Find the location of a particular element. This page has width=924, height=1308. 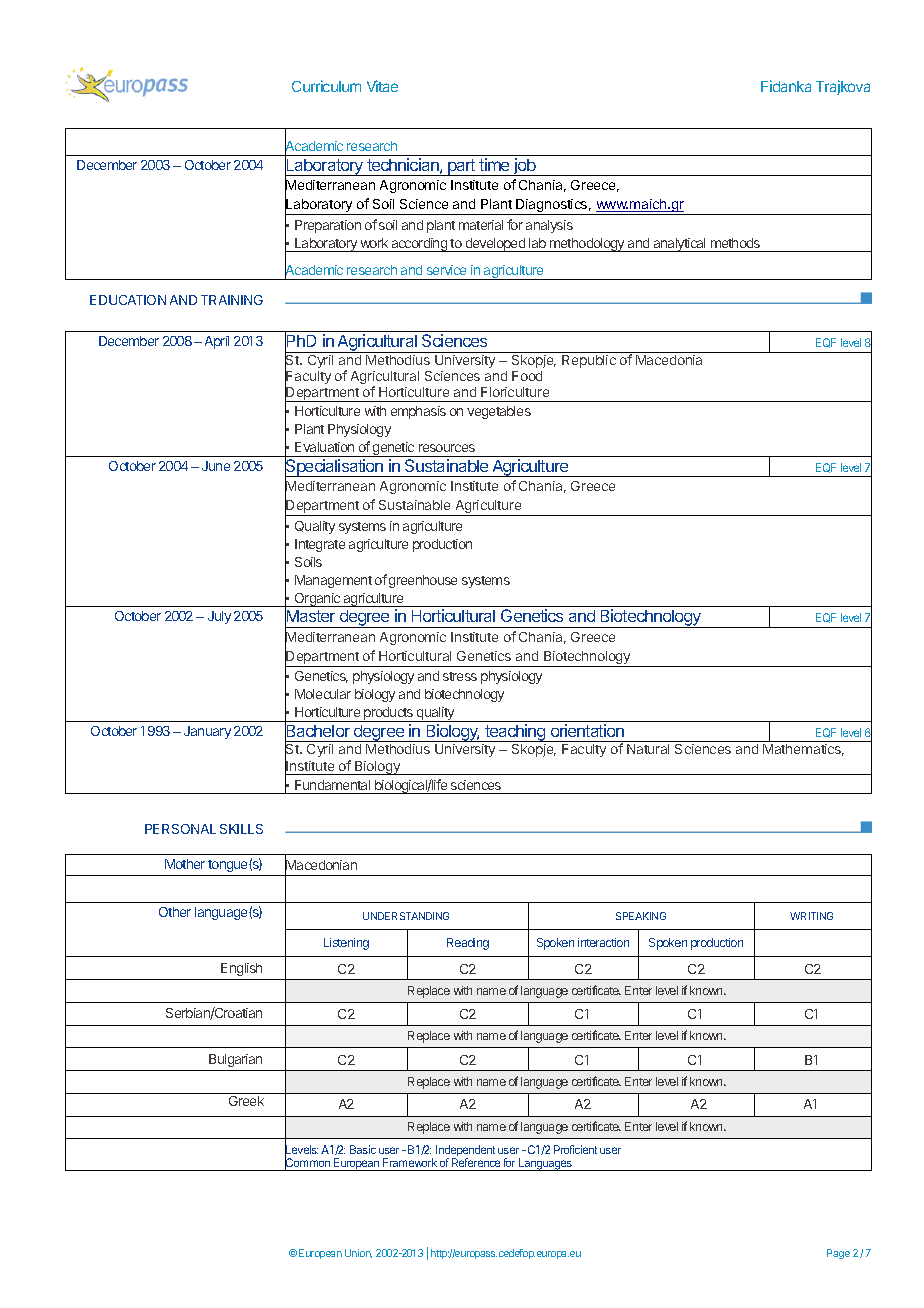

methods is located at coordinates (735, 243).
